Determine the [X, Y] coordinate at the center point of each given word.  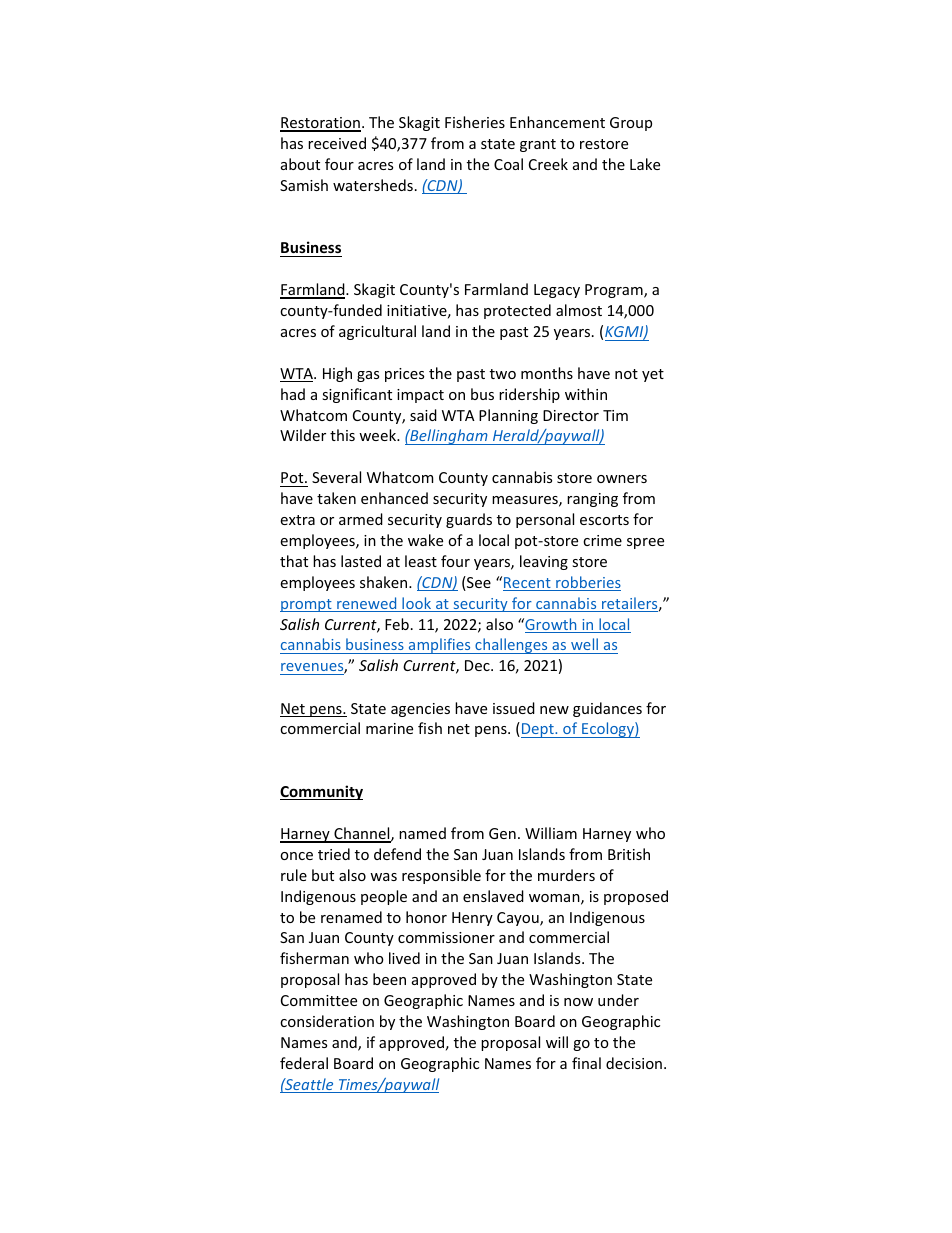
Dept [538, 730]
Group [631, 124]
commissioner [446, 937]
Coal [508, 164]
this [342, 435]
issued [514, 708]
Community [321, 792]
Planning [508, 416]
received [337, 143]
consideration [327, 1021]
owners [622, 479]
